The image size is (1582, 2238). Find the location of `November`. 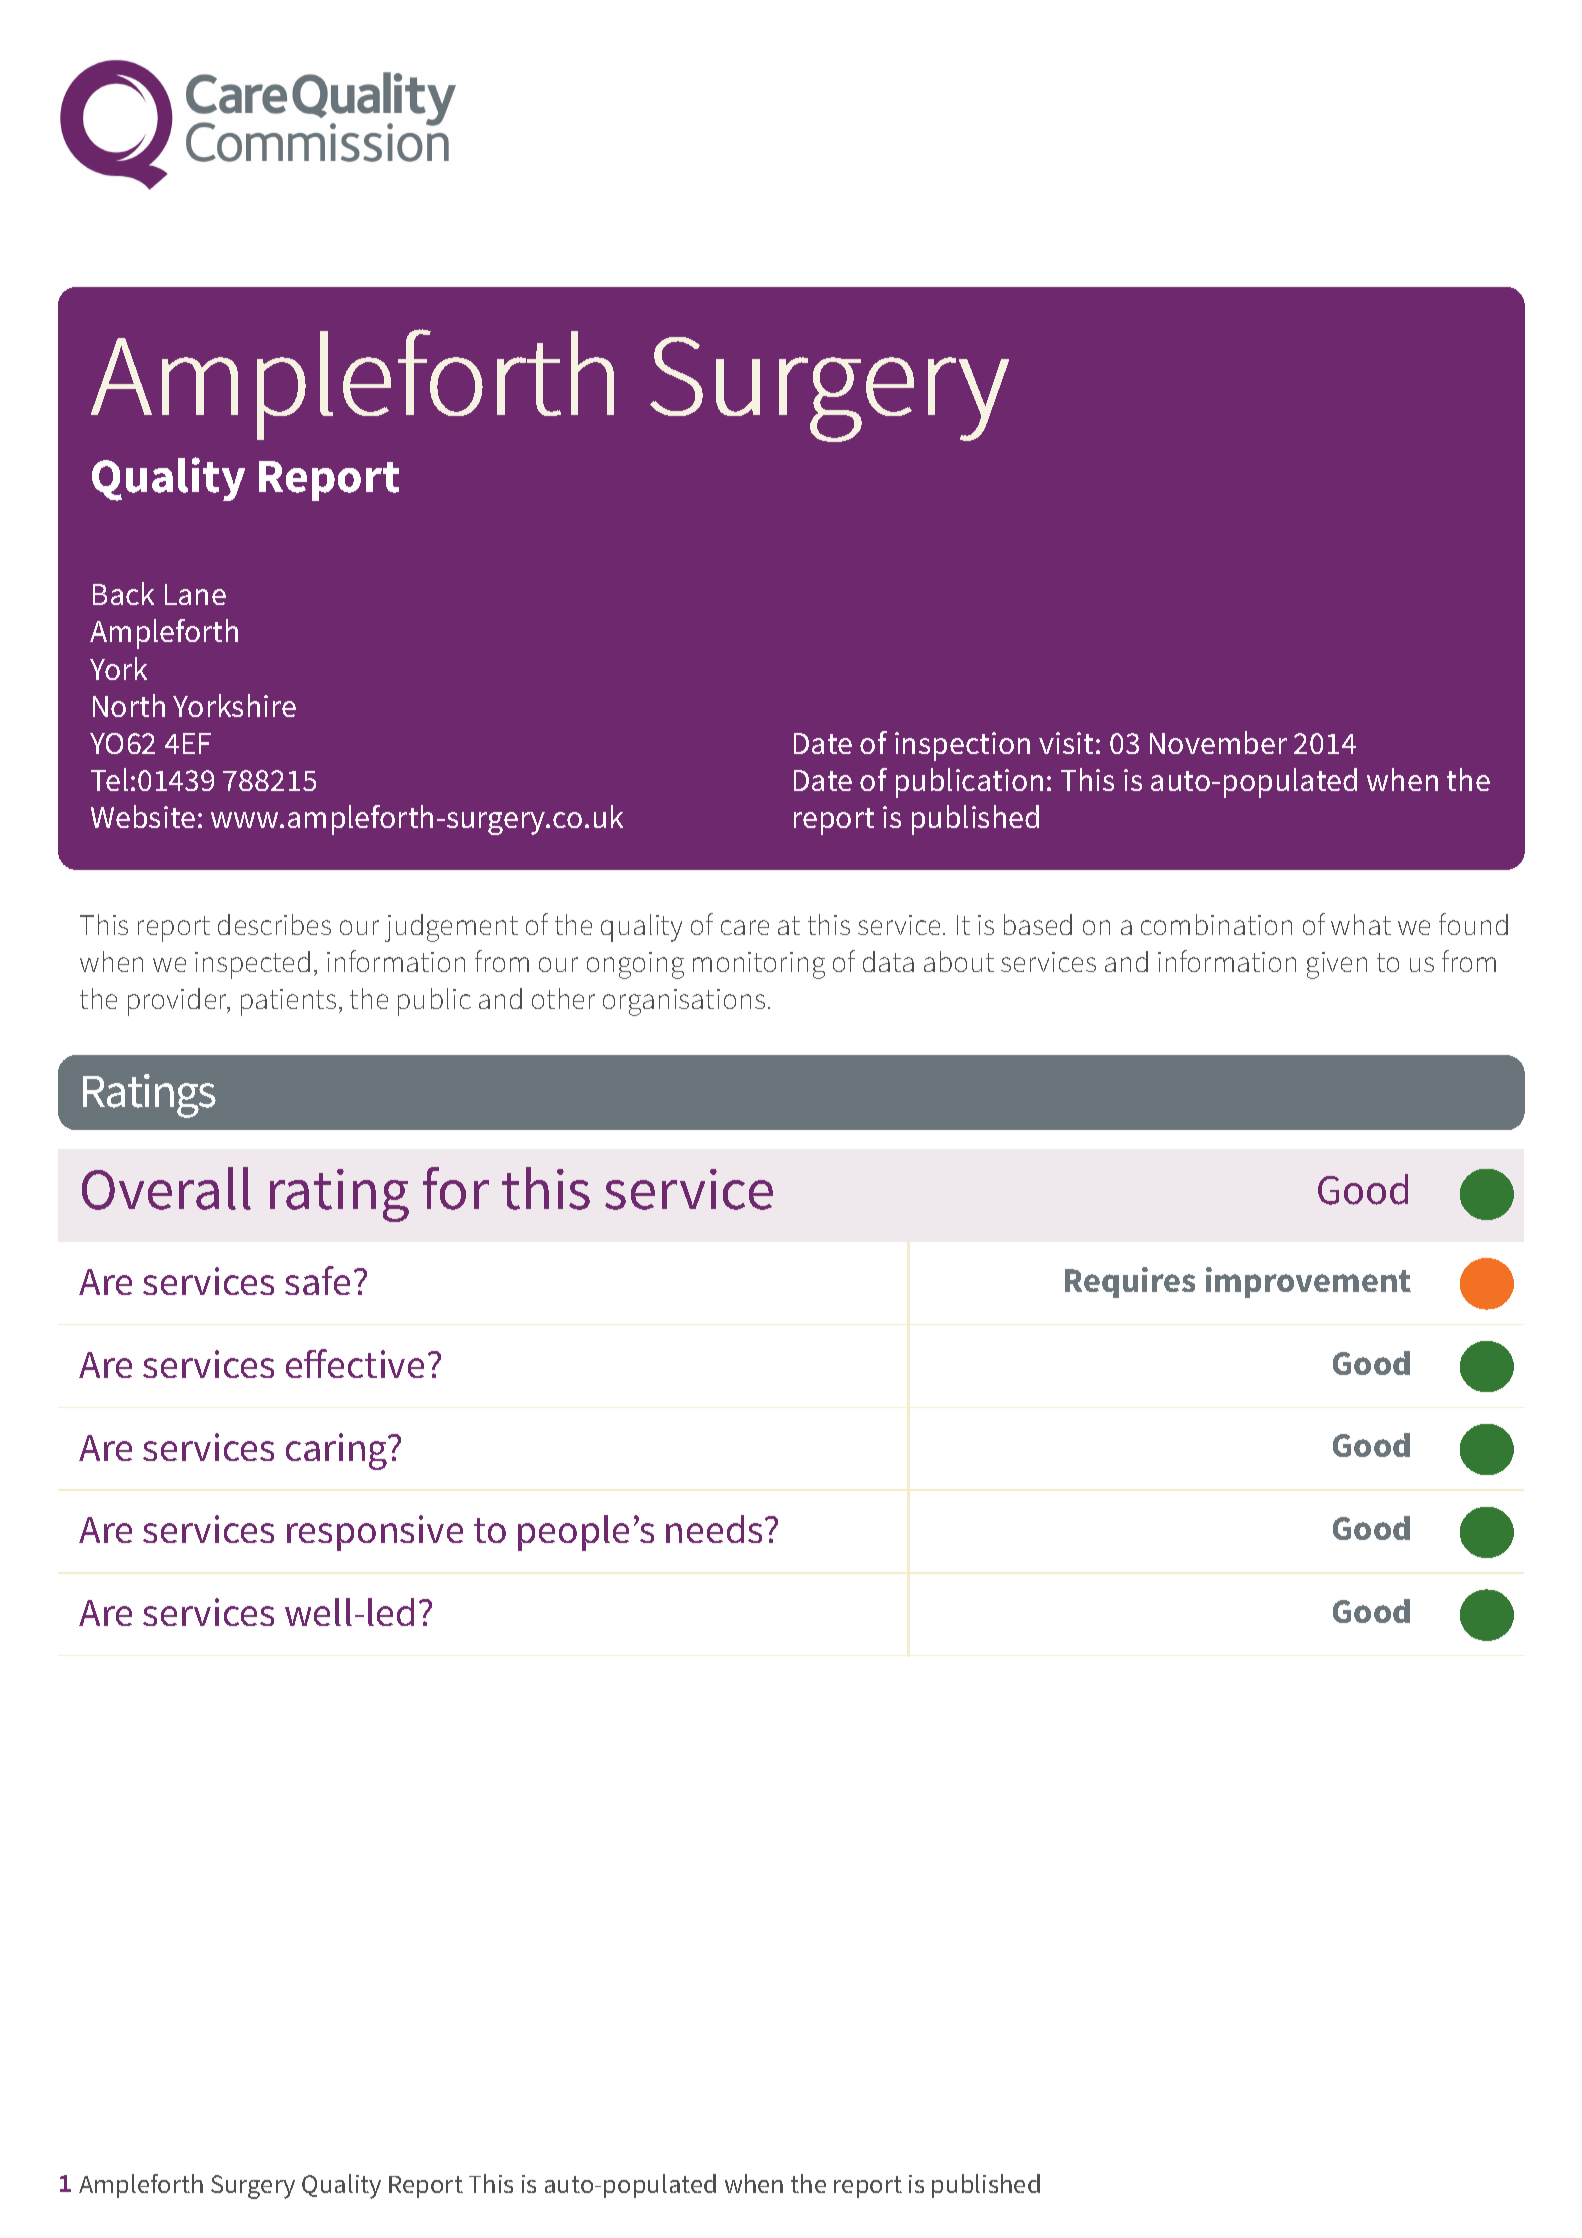

November is located at coordinates (1218, 742).
